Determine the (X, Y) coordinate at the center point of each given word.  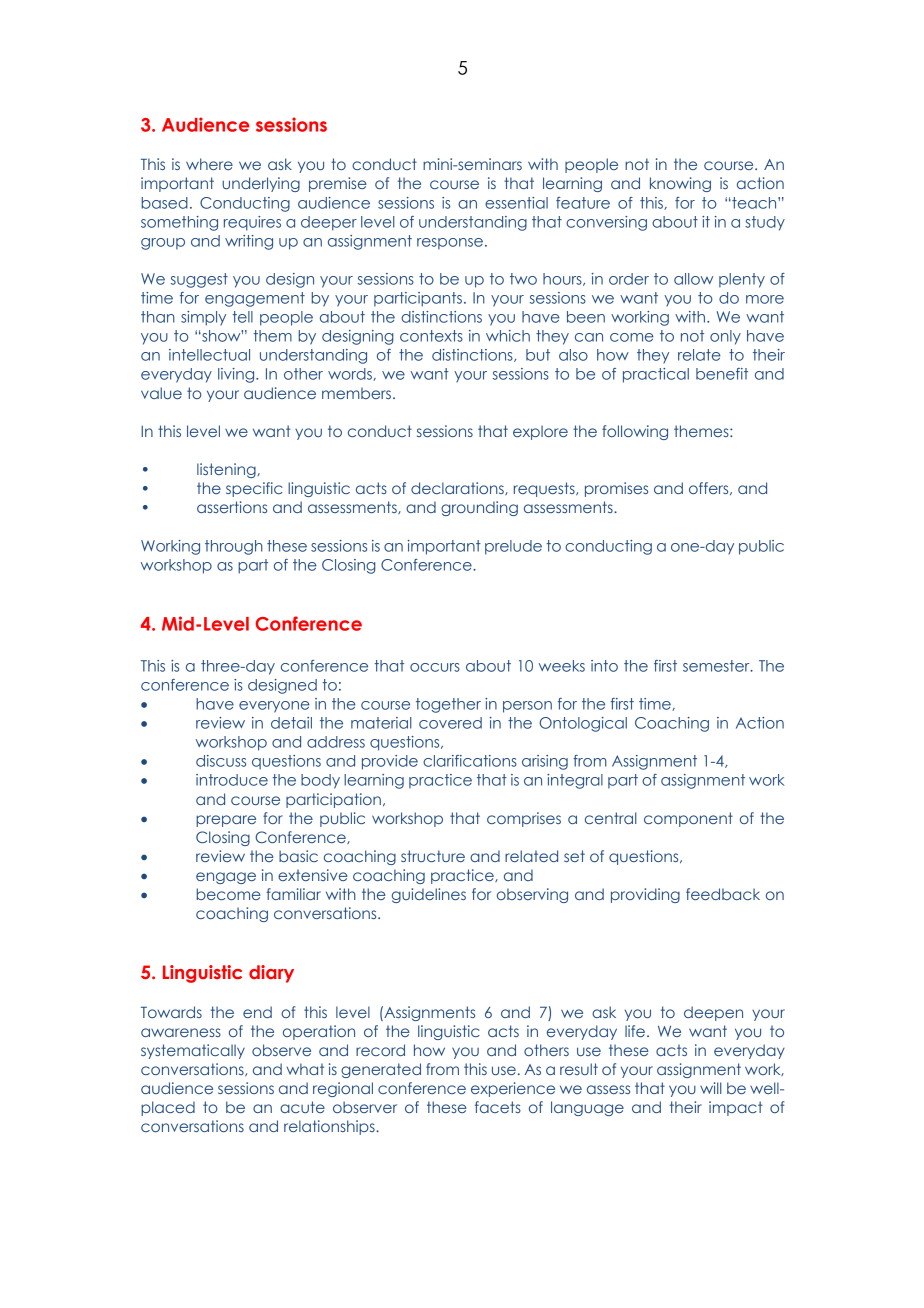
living (237, 375)
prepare (226, 821)
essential (516, 203)
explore (540, 432)
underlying (261, 184)
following (635, 432)
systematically (193, 1051)
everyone (274, 707)
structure (433, 856)
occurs (435, 667)
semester (717, 666)
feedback (723, 894)
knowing (680, 184)
